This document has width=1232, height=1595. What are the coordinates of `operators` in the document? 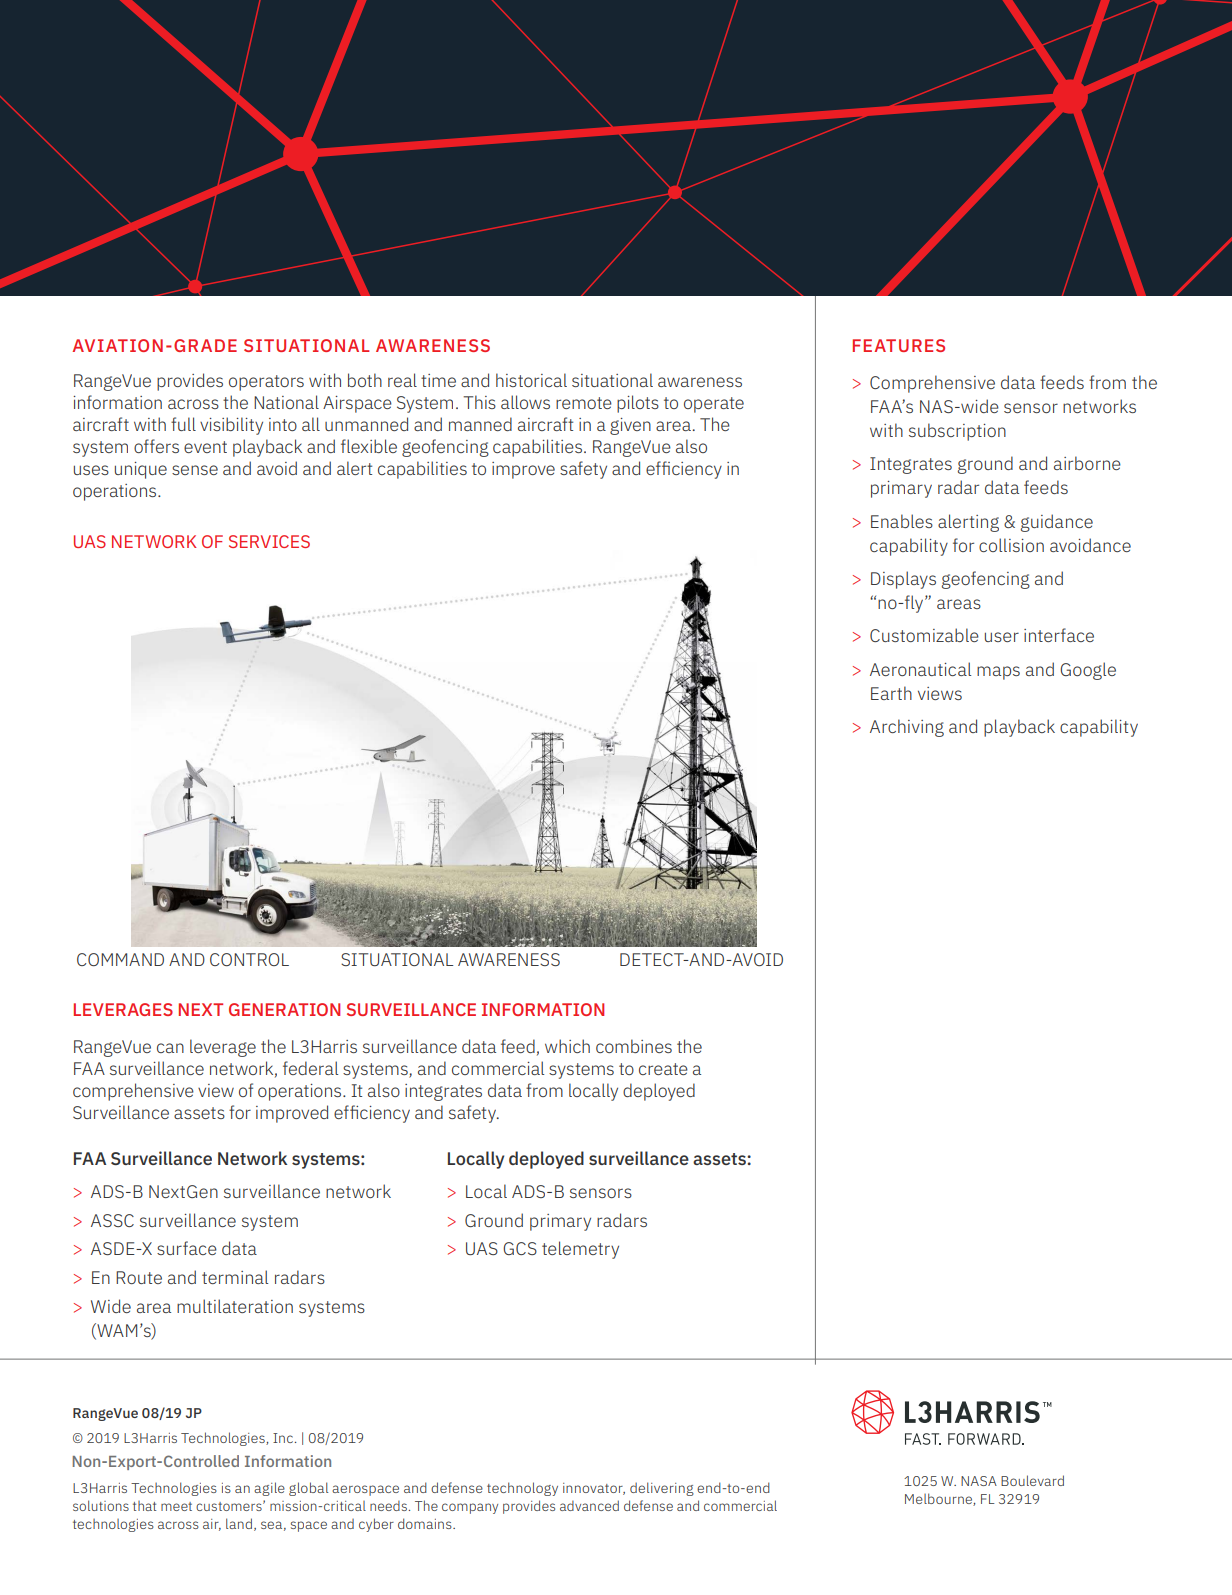 It's located at (266, 383).
